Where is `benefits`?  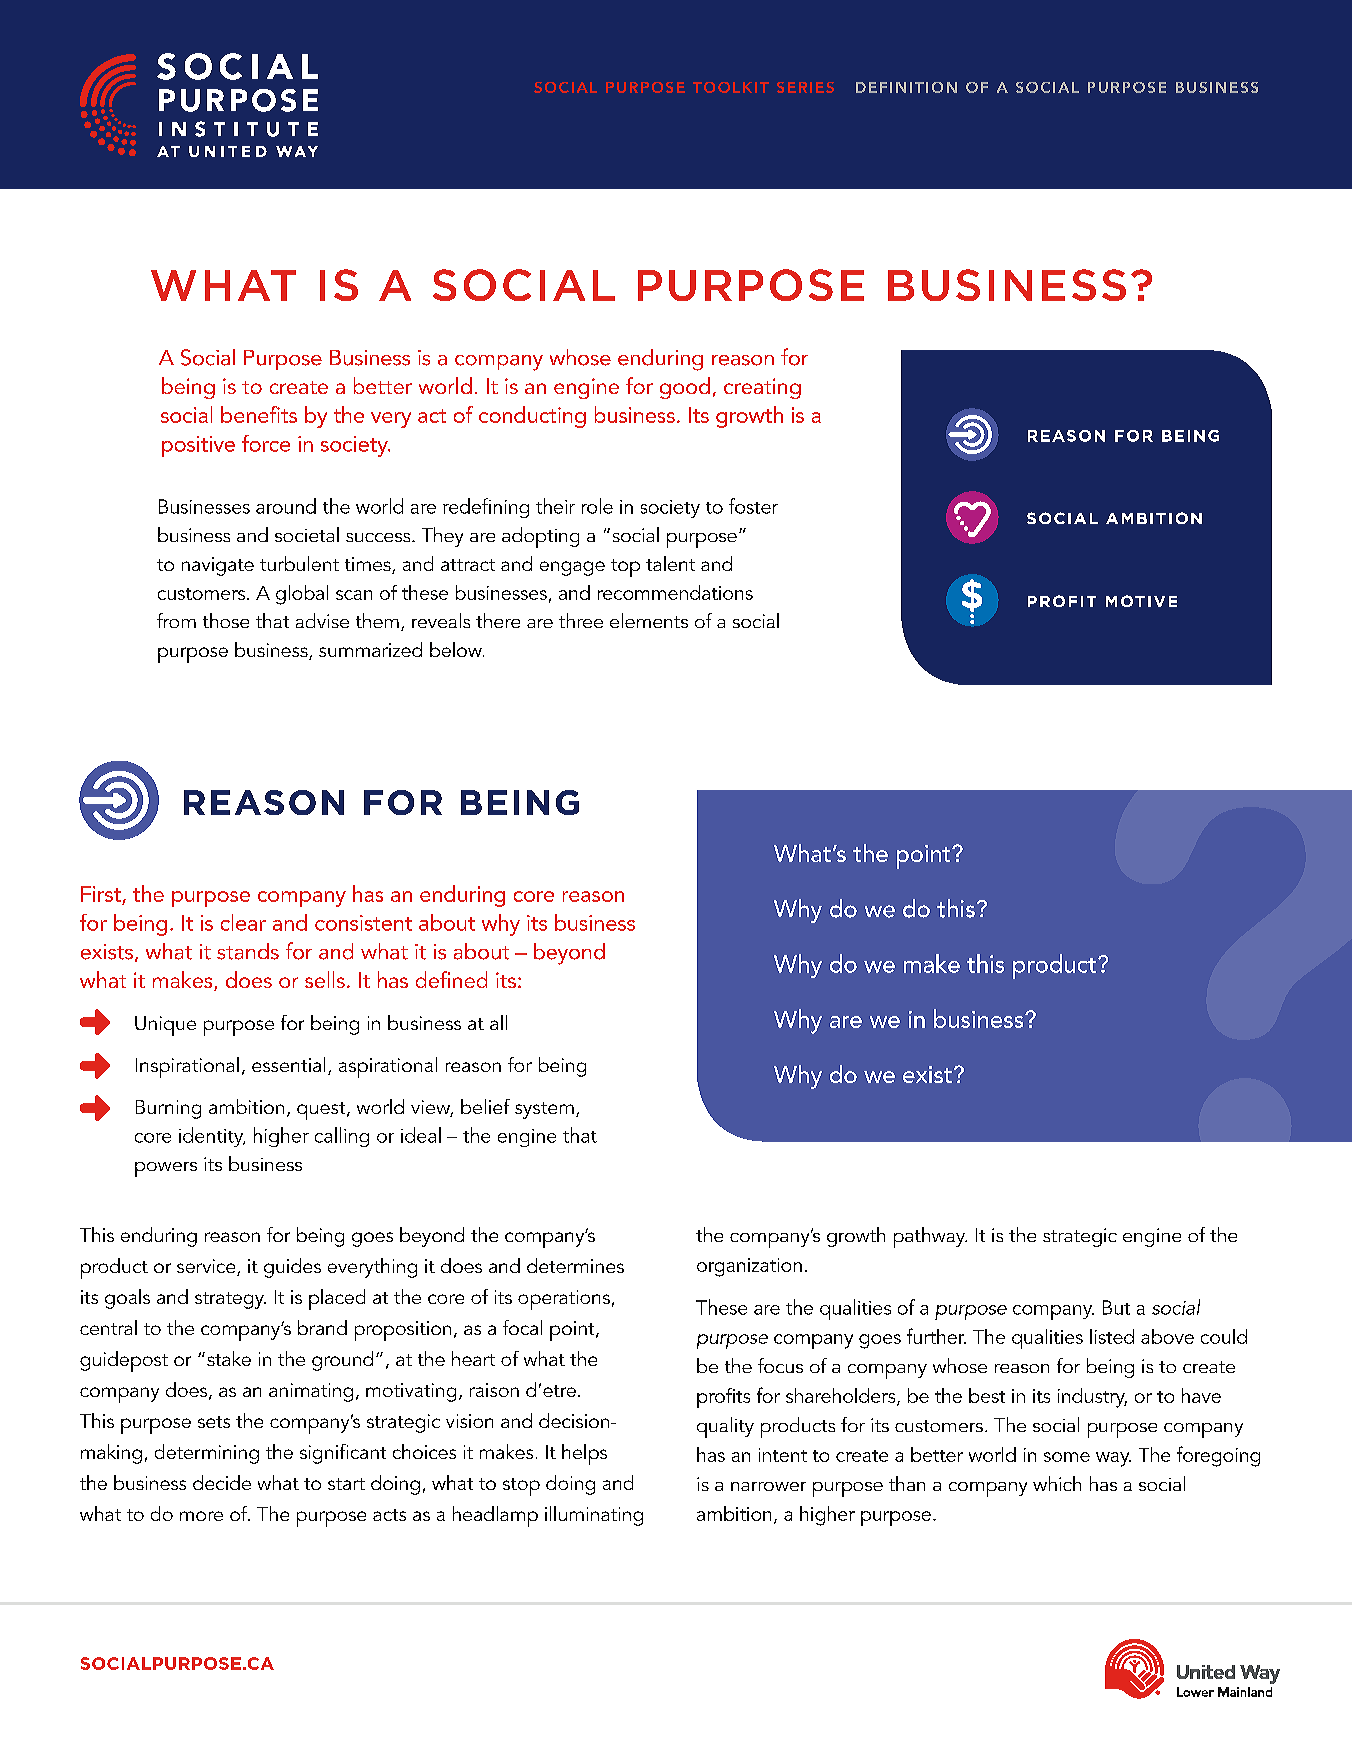 benefits is located at coordinates (259, 414).
